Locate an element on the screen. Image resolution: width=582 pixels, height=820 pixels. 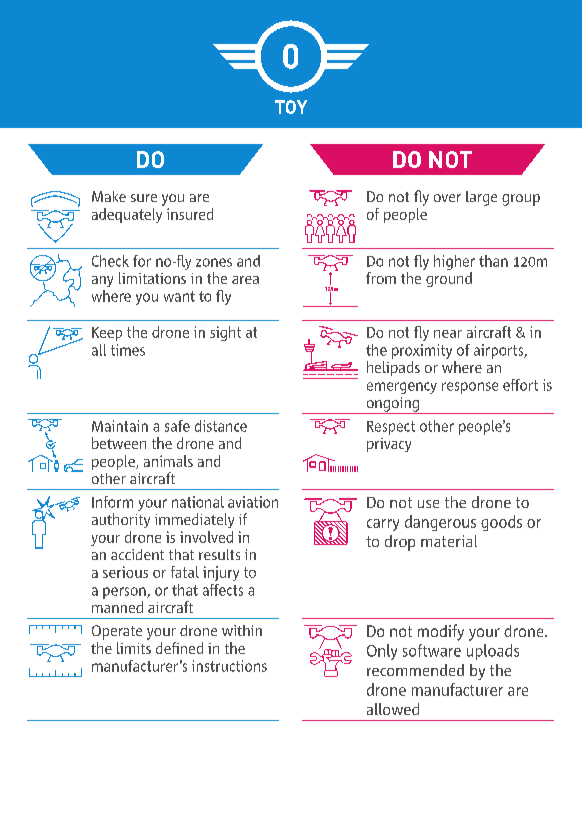
limits is located at coordinates (134, 648).
